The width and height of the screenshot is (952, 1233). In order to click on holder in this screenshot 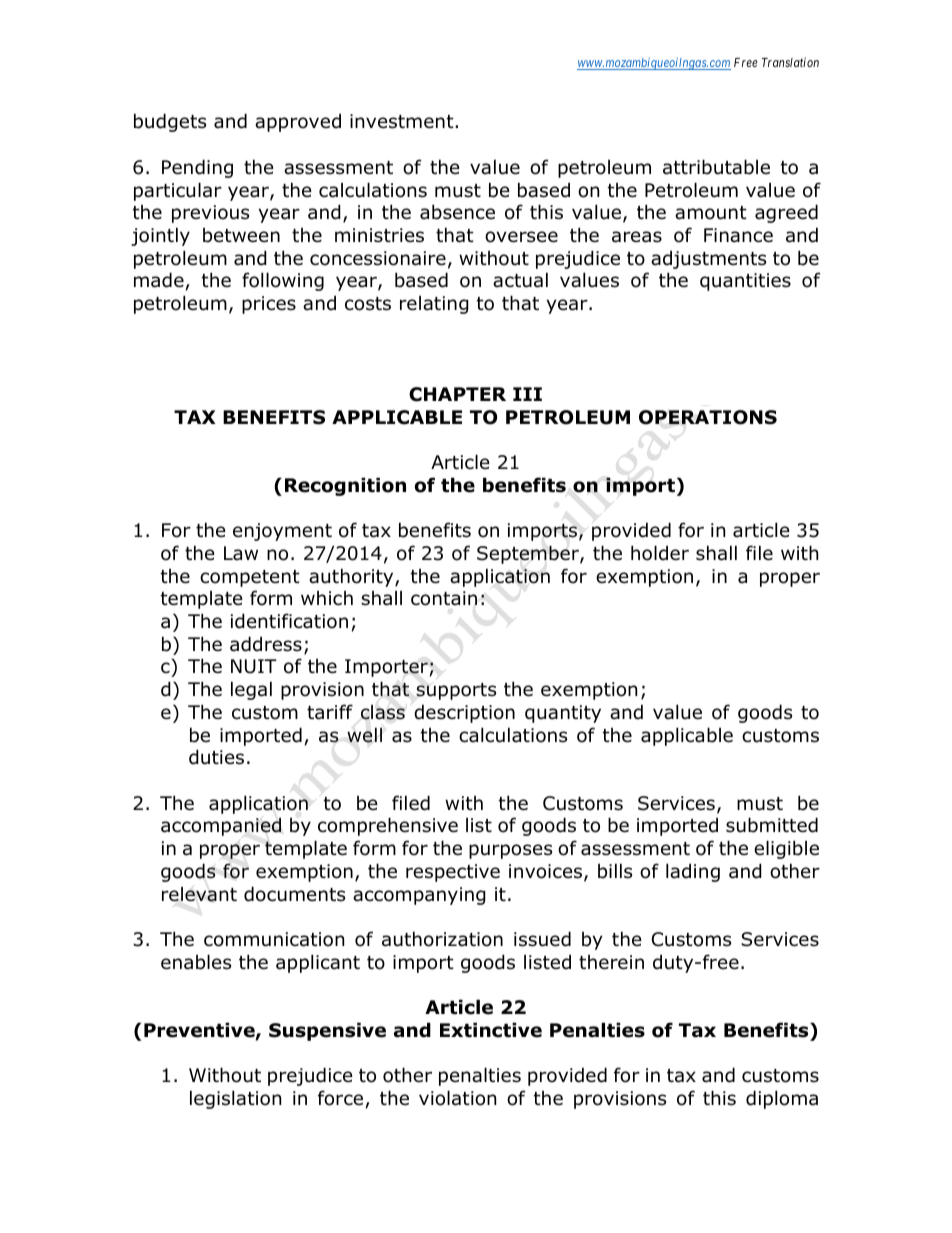, I will do `click(660, 553)`.
